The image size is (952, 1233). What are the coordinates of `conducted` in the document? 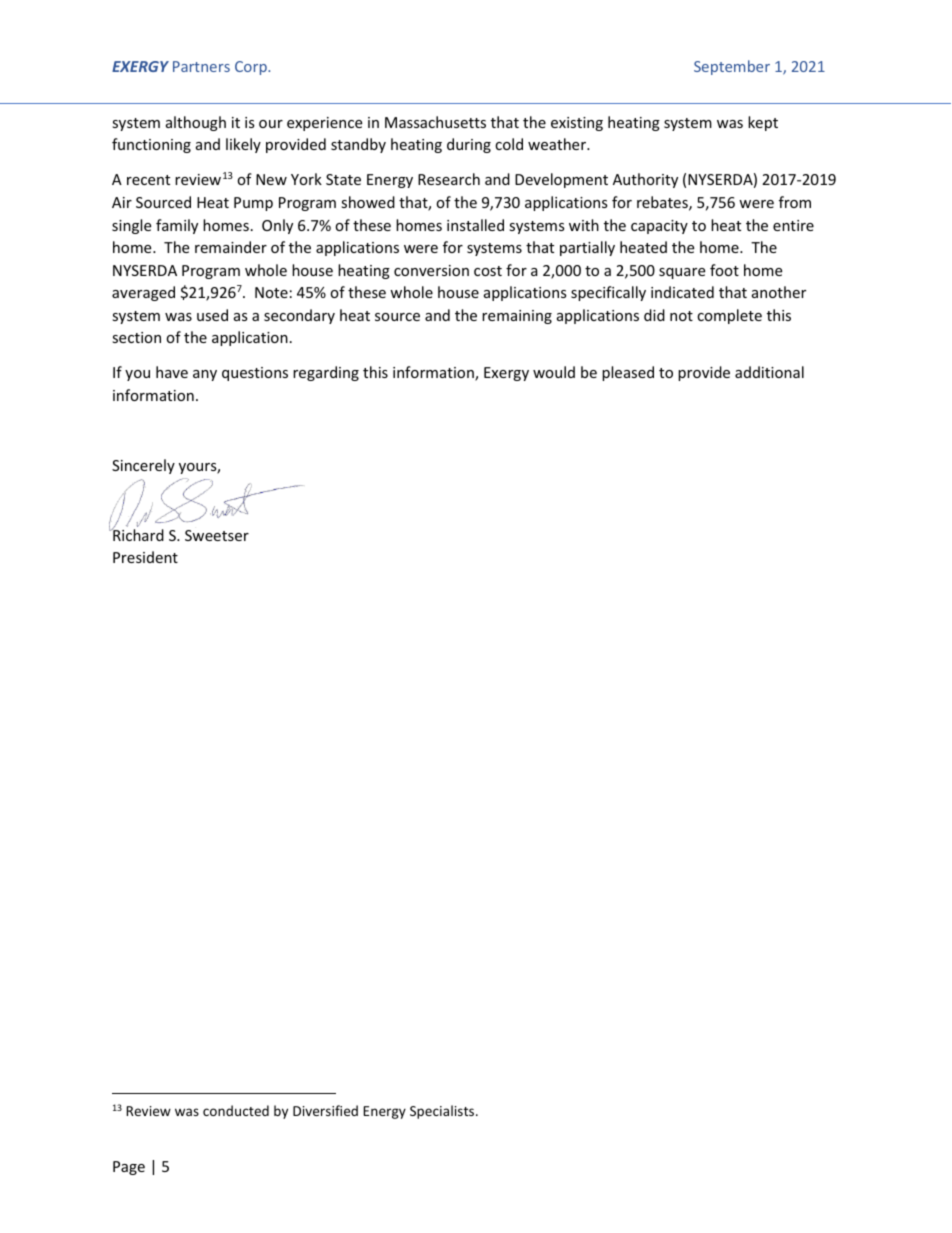 It's located at (236, 1110).
